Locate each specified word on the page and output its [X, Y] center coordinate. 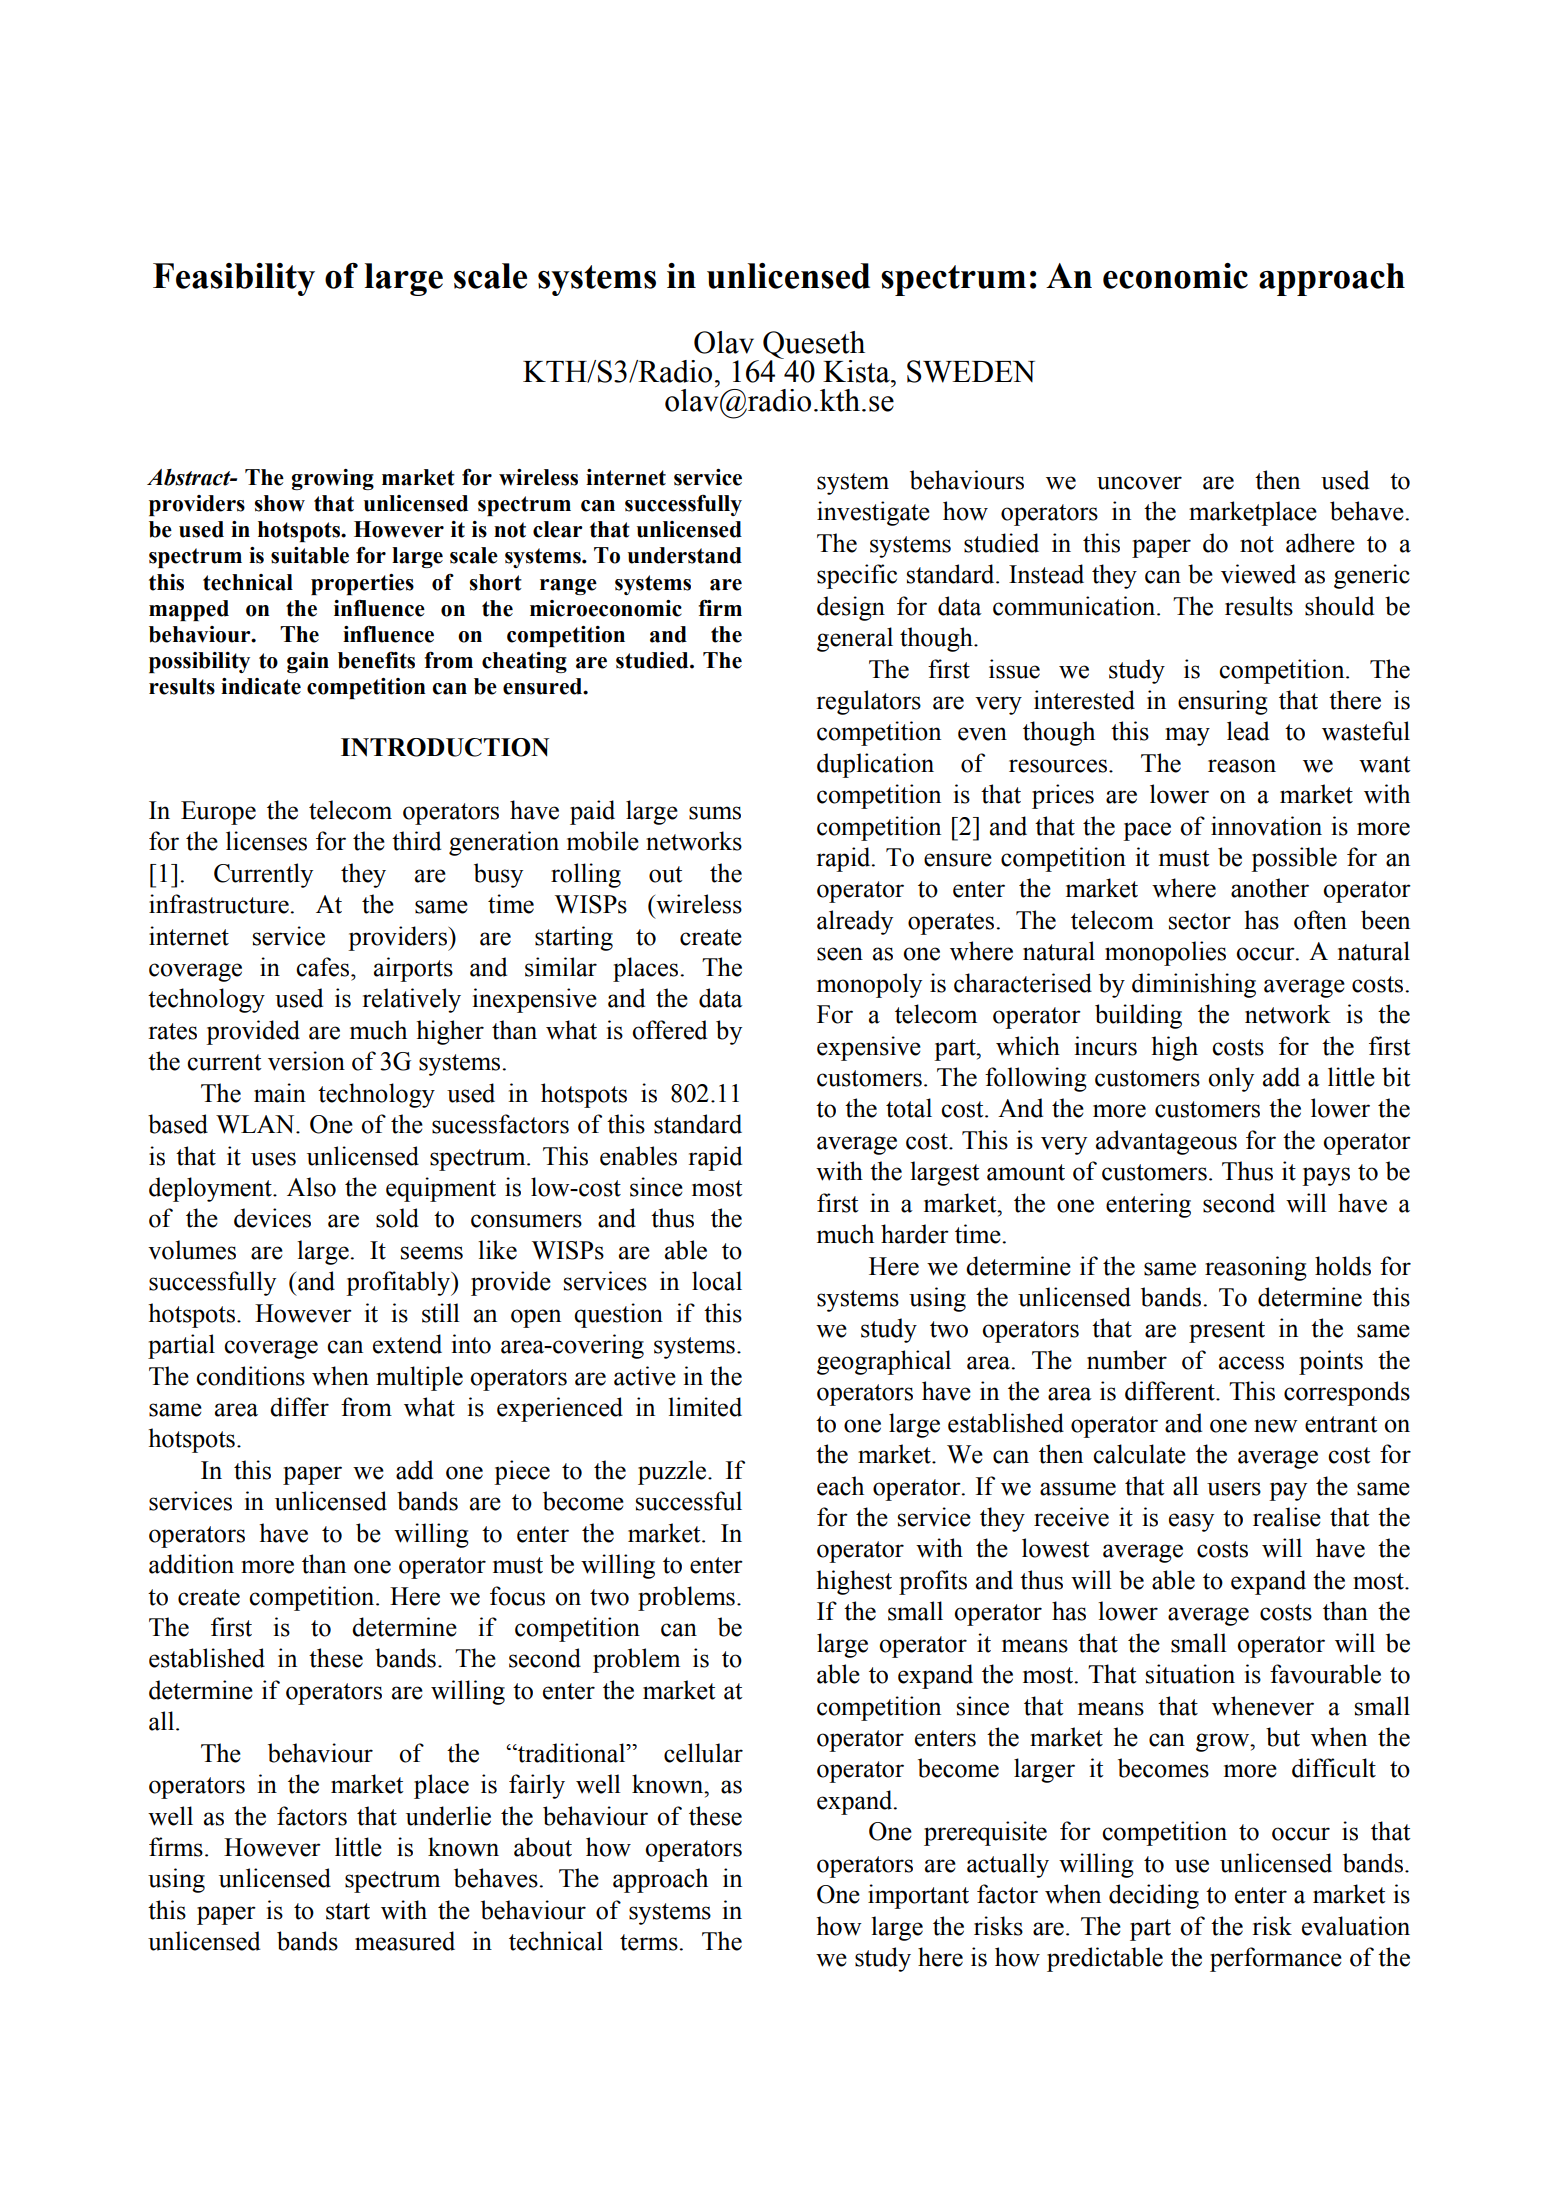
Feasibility [234, 279]
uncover [1139, 483]
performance [1276, 1959]
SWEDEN [971, 371]
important [918, 1896]
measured [405, 1941]
